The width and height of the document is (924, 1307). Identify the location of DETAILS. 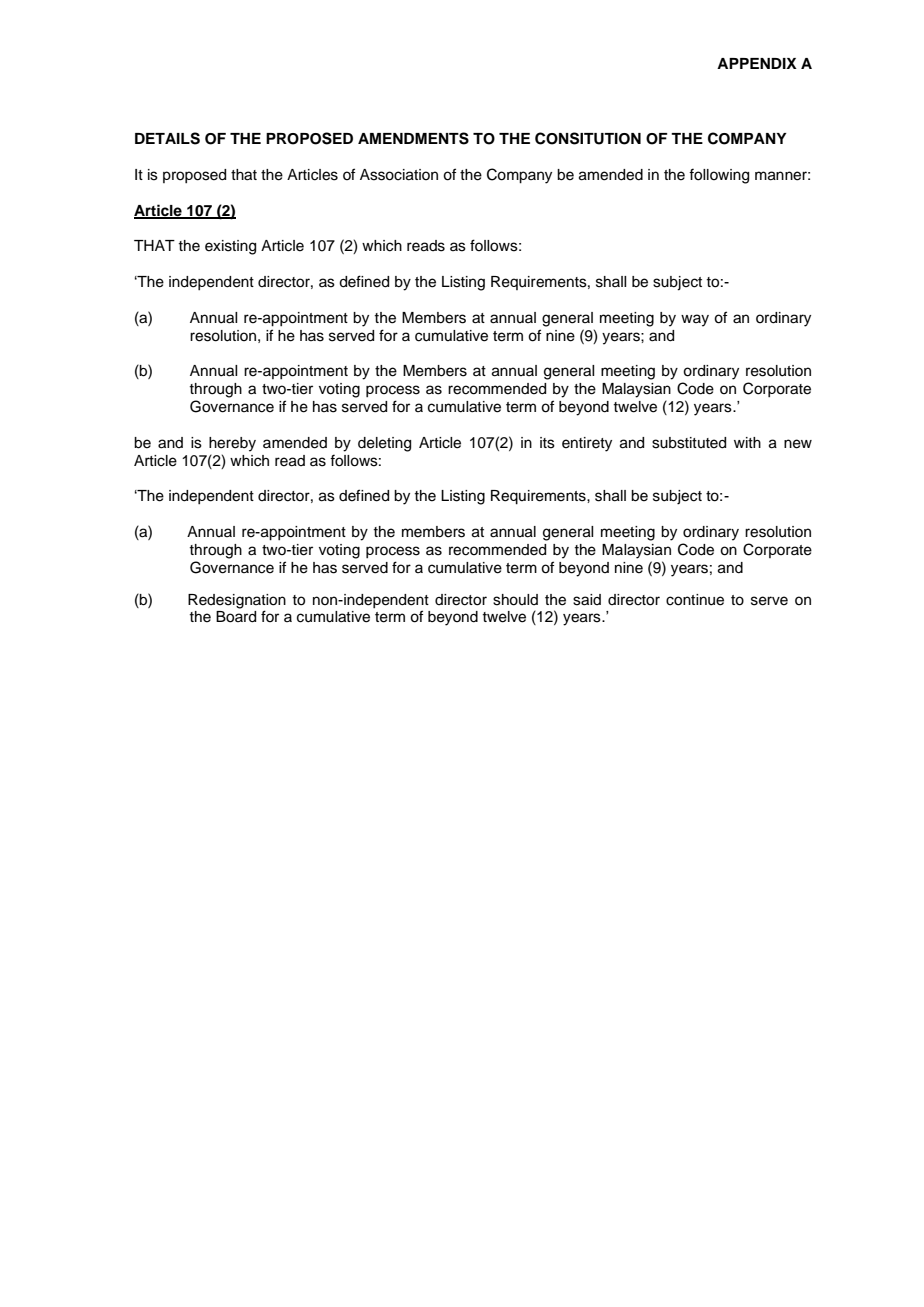
(167, 138).
